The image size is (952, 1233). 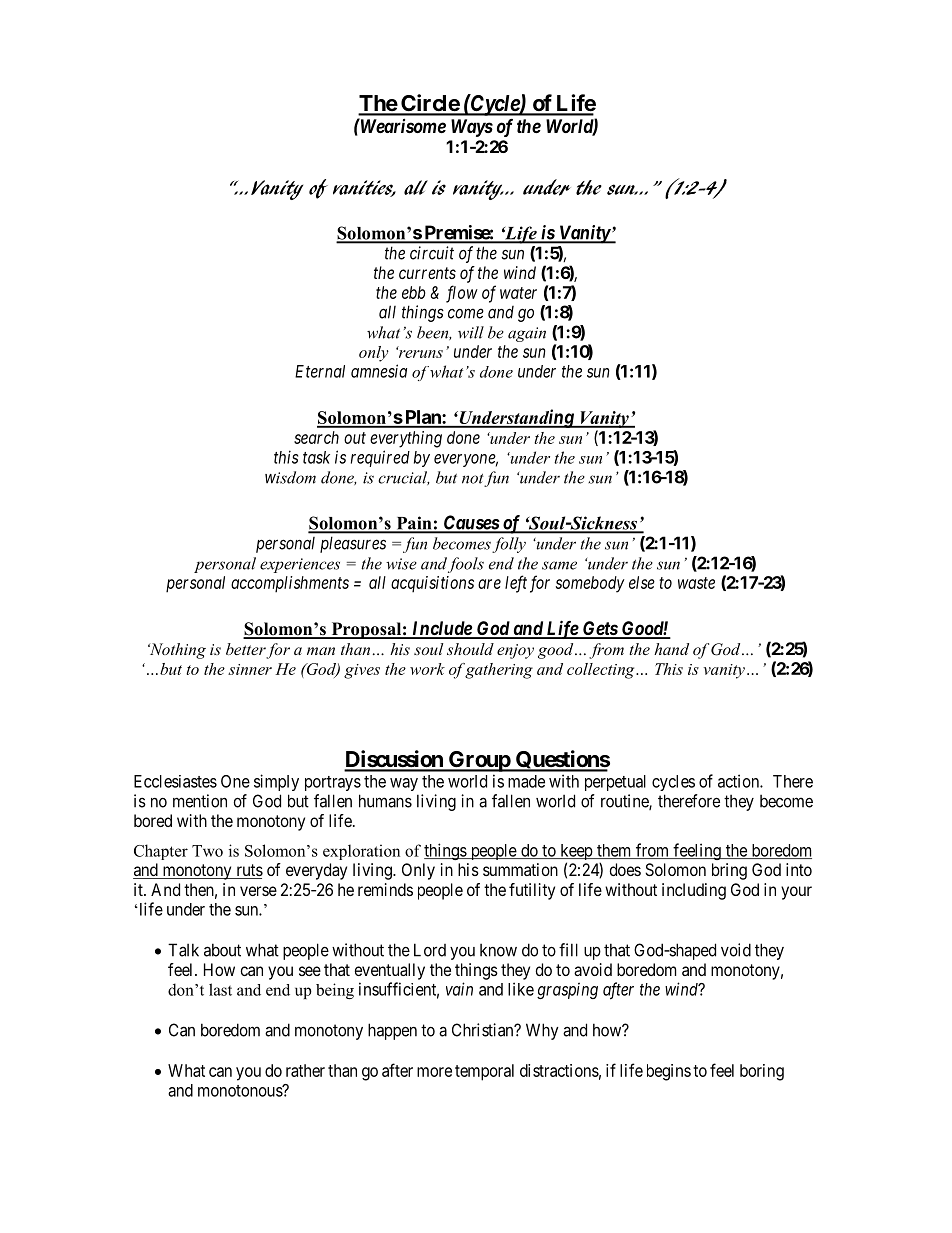 What do you see at coordinates (615, 783) in the image?
I see `perpetual` at bounding box center [615, 783].
